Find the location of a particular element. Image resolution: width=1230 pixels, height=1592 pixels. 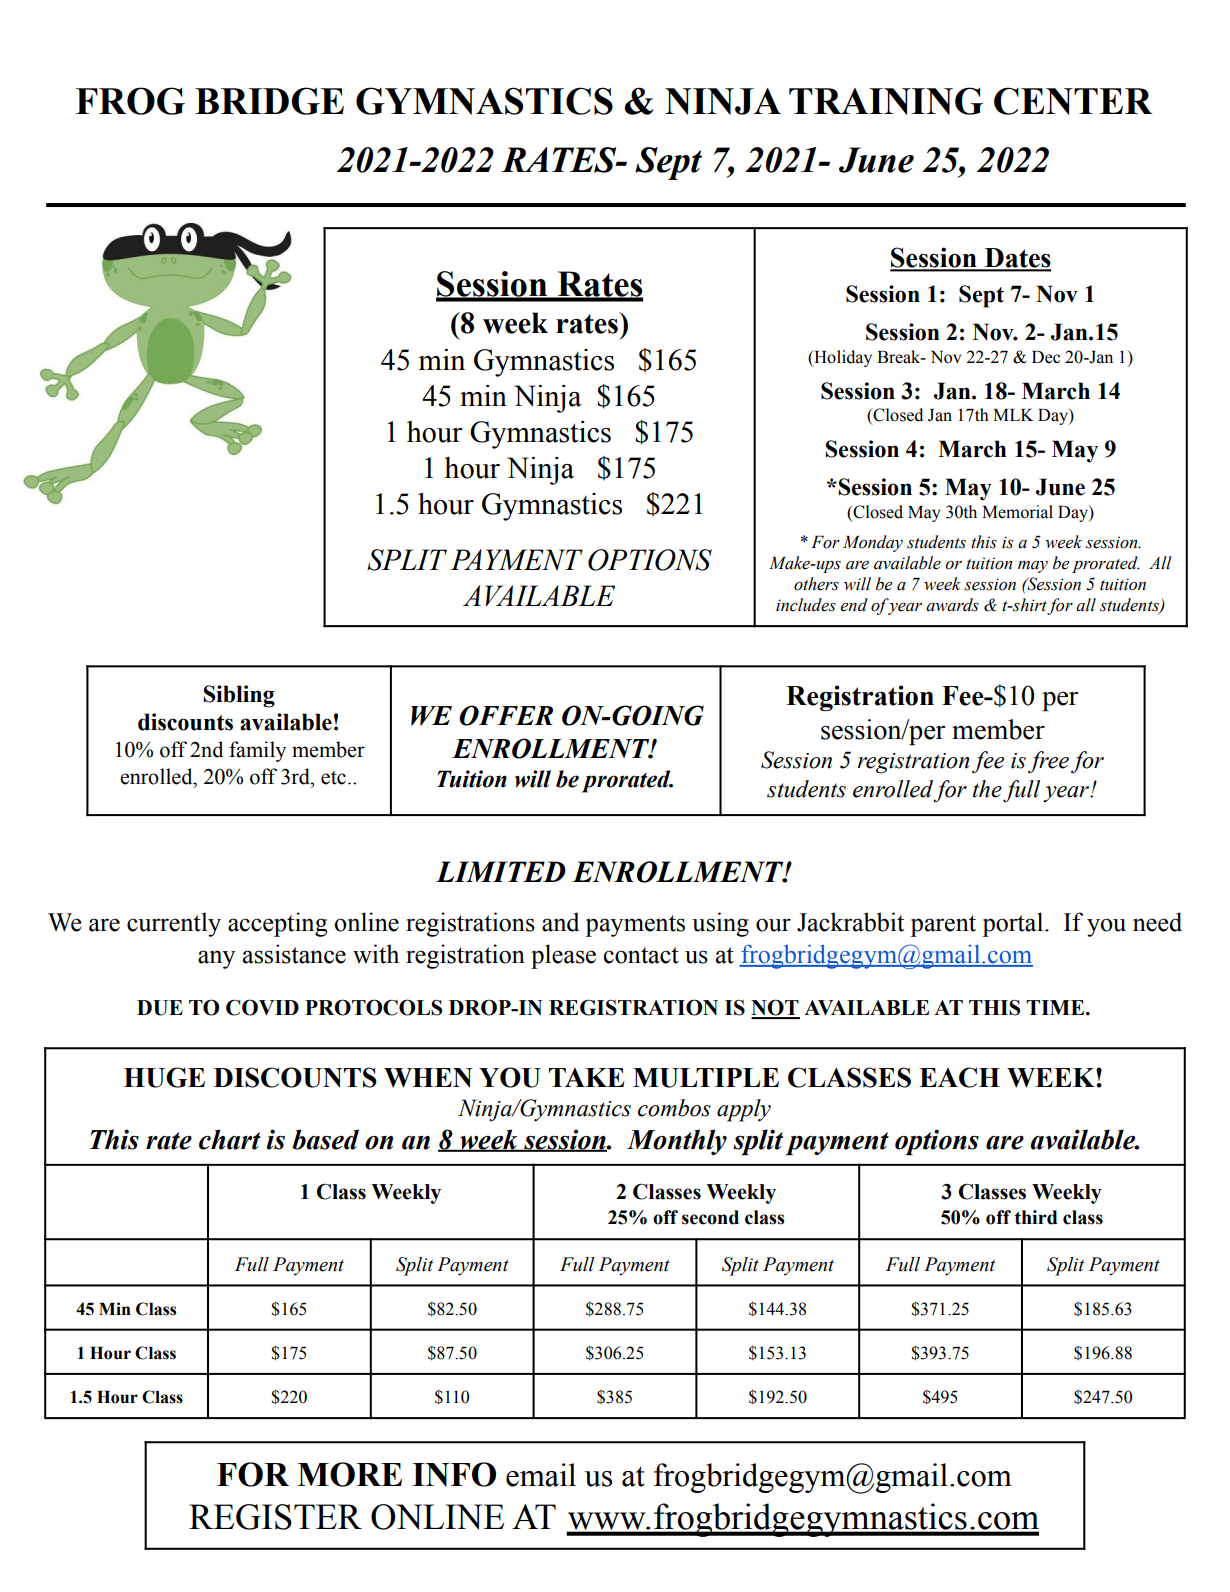

CENTER is located at coordinates (1073, 101).
